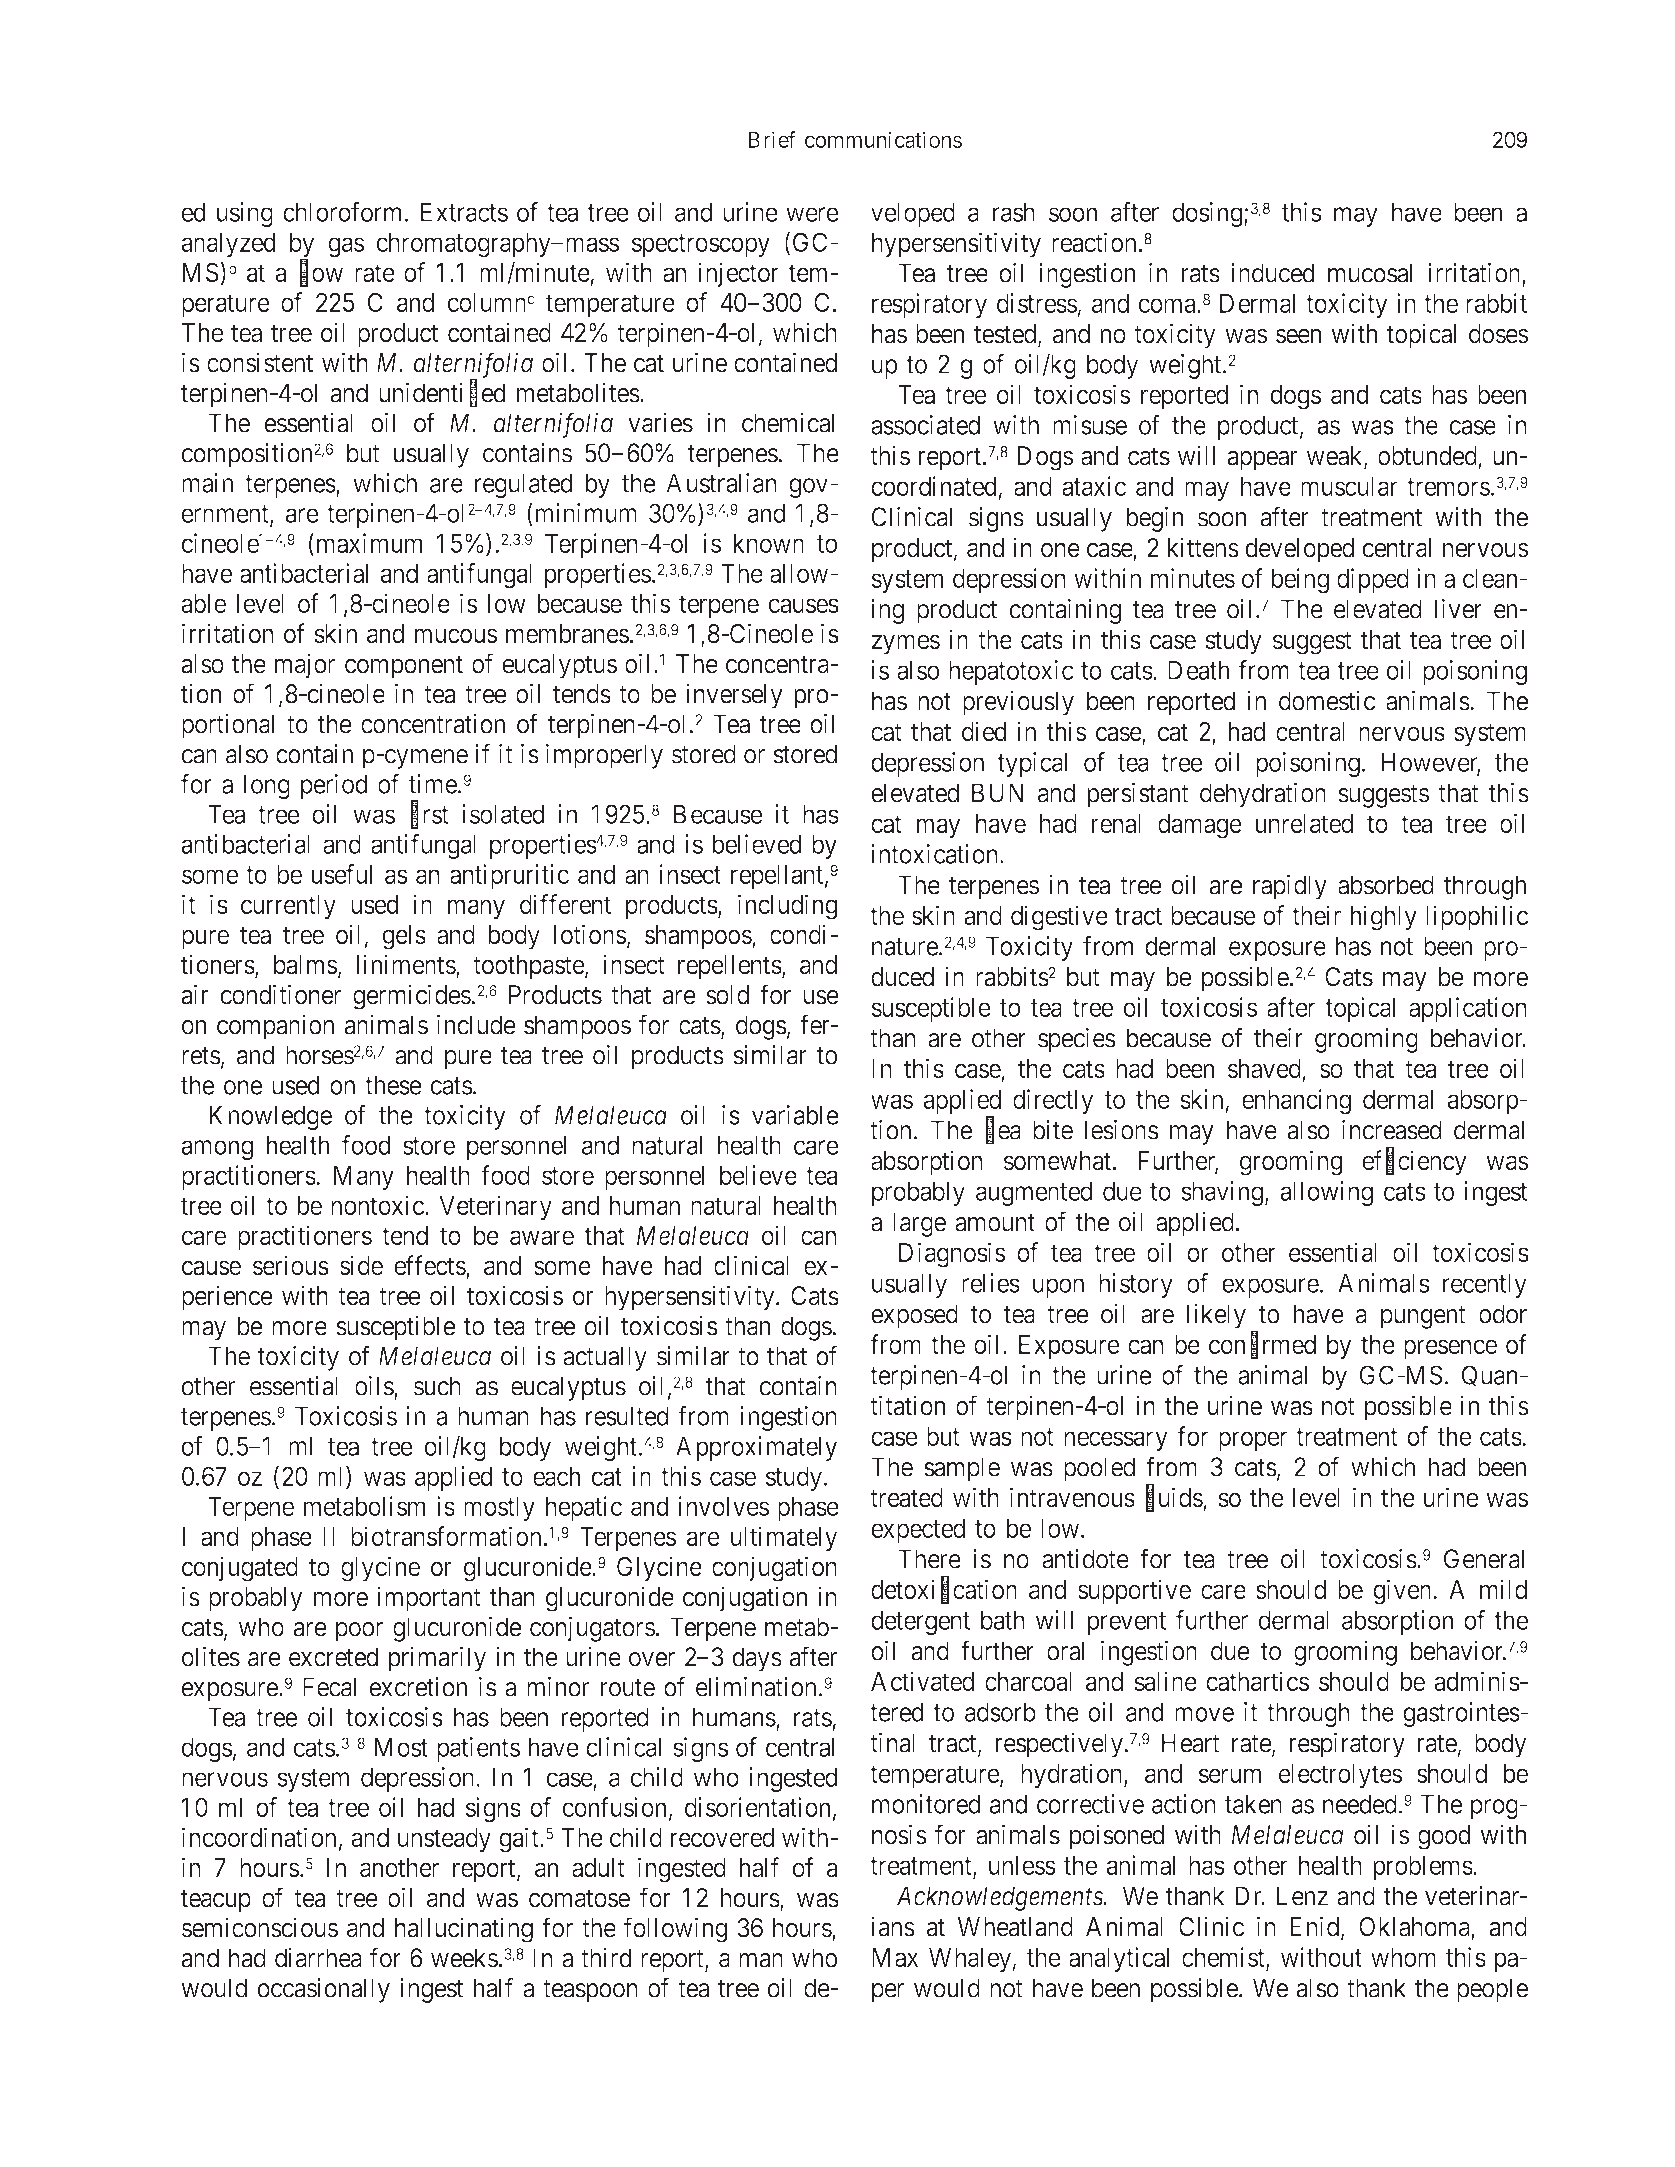  I want to click on following, so click(675, 1930).
